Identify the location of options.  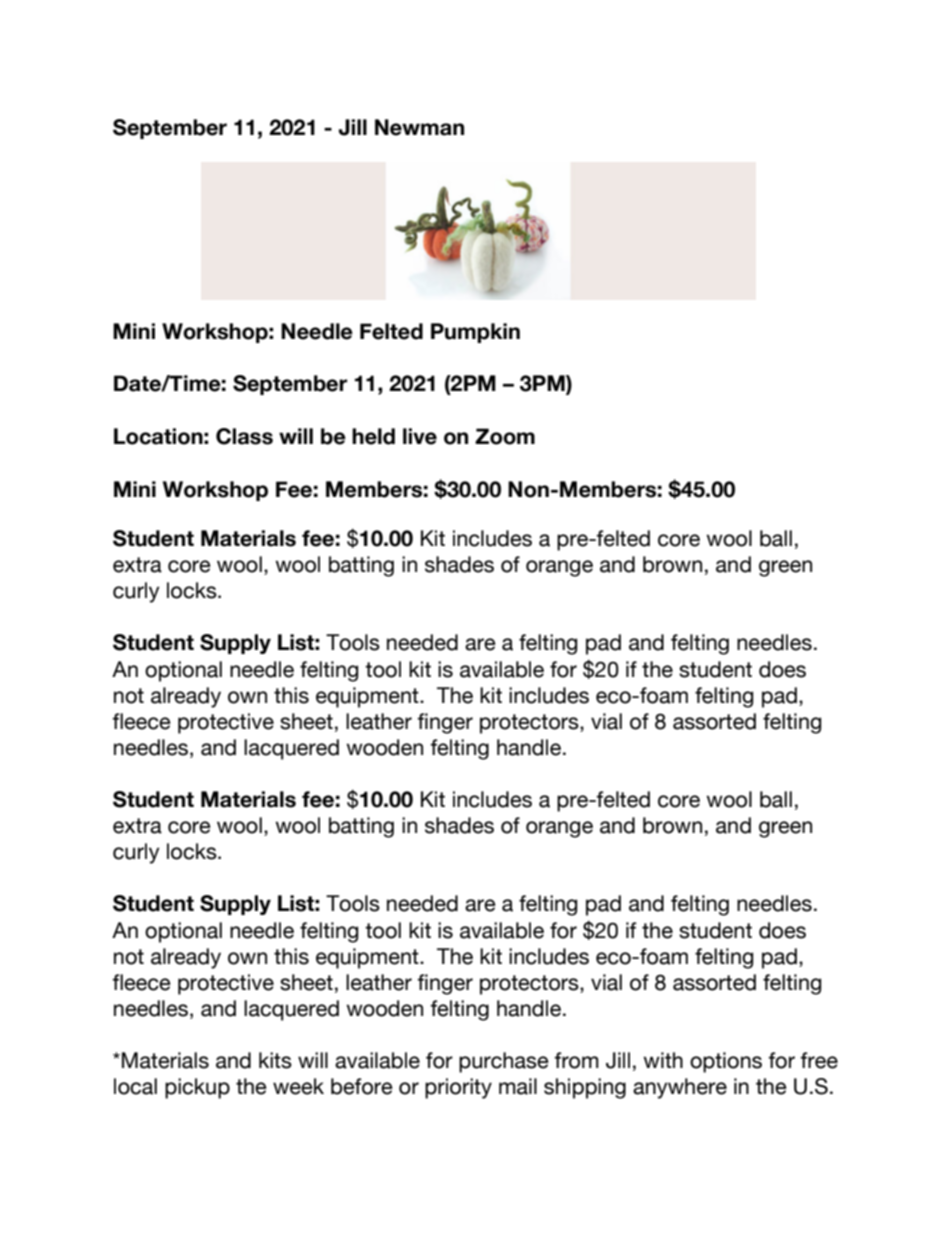
(726, 1062).
